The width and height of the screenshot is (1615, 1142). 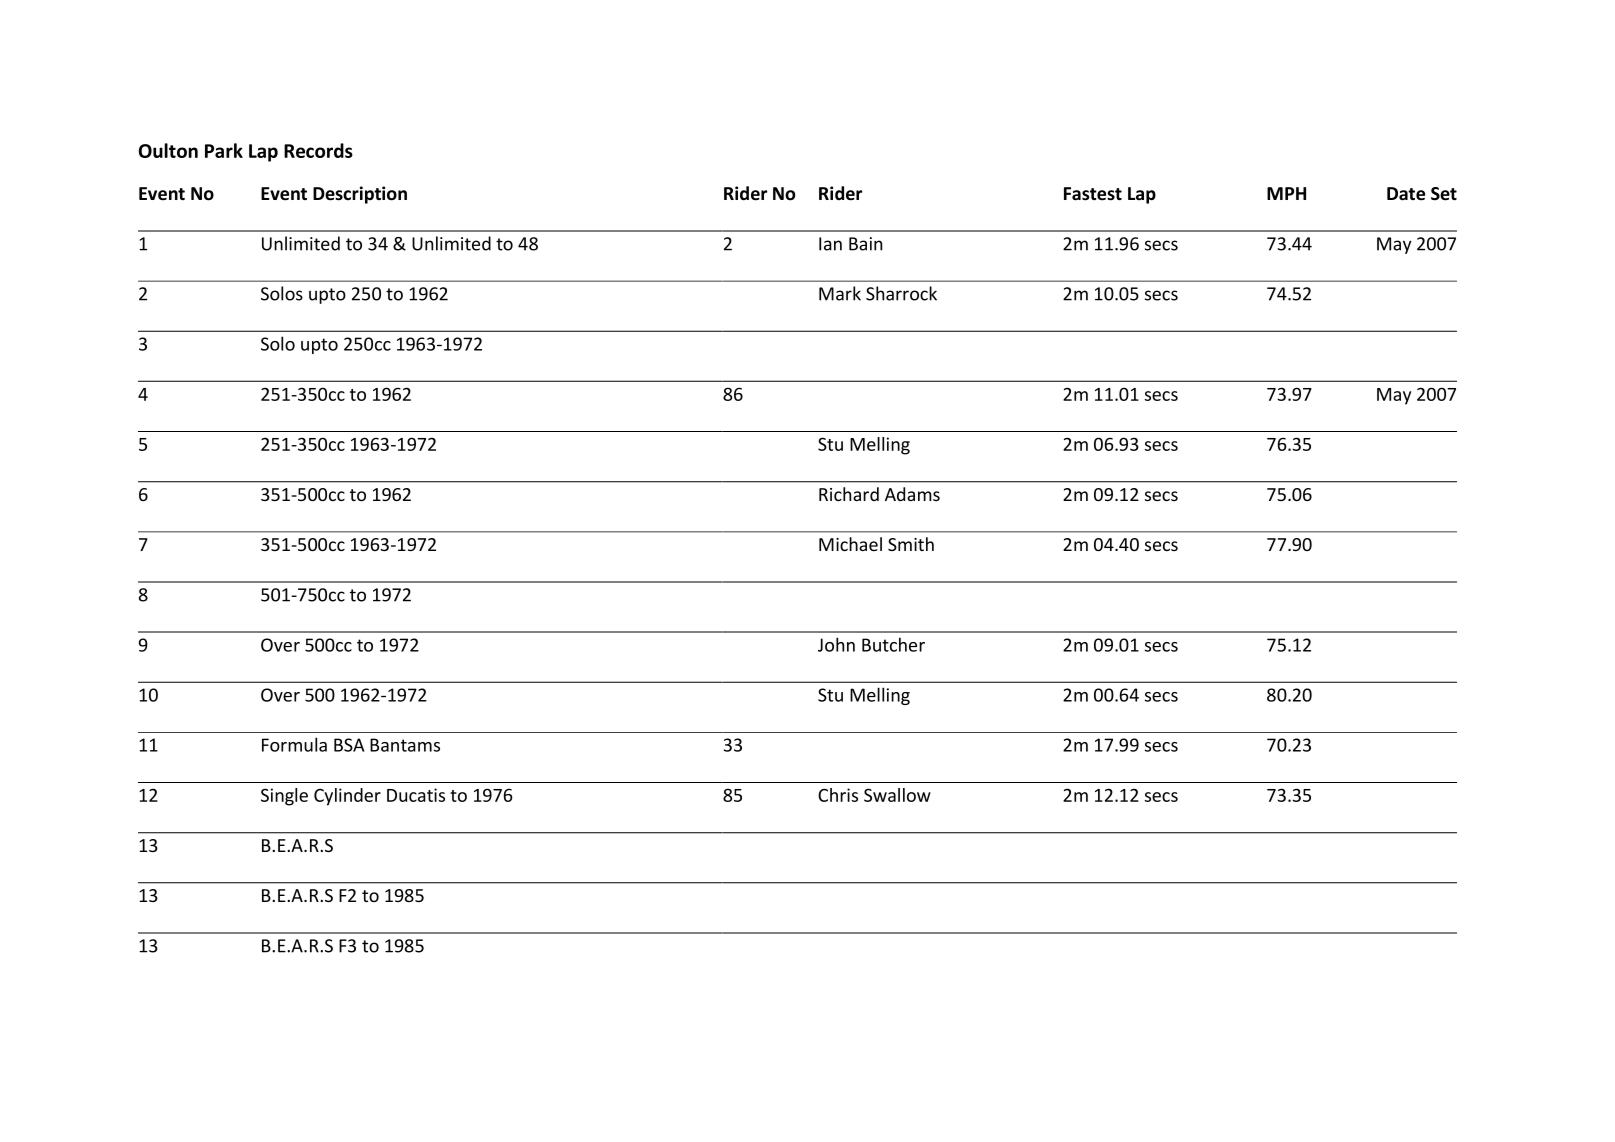 What do you see at coordinates (360, 195) in the screenshot?
I see `Description` at bounding box center [360, 195].
